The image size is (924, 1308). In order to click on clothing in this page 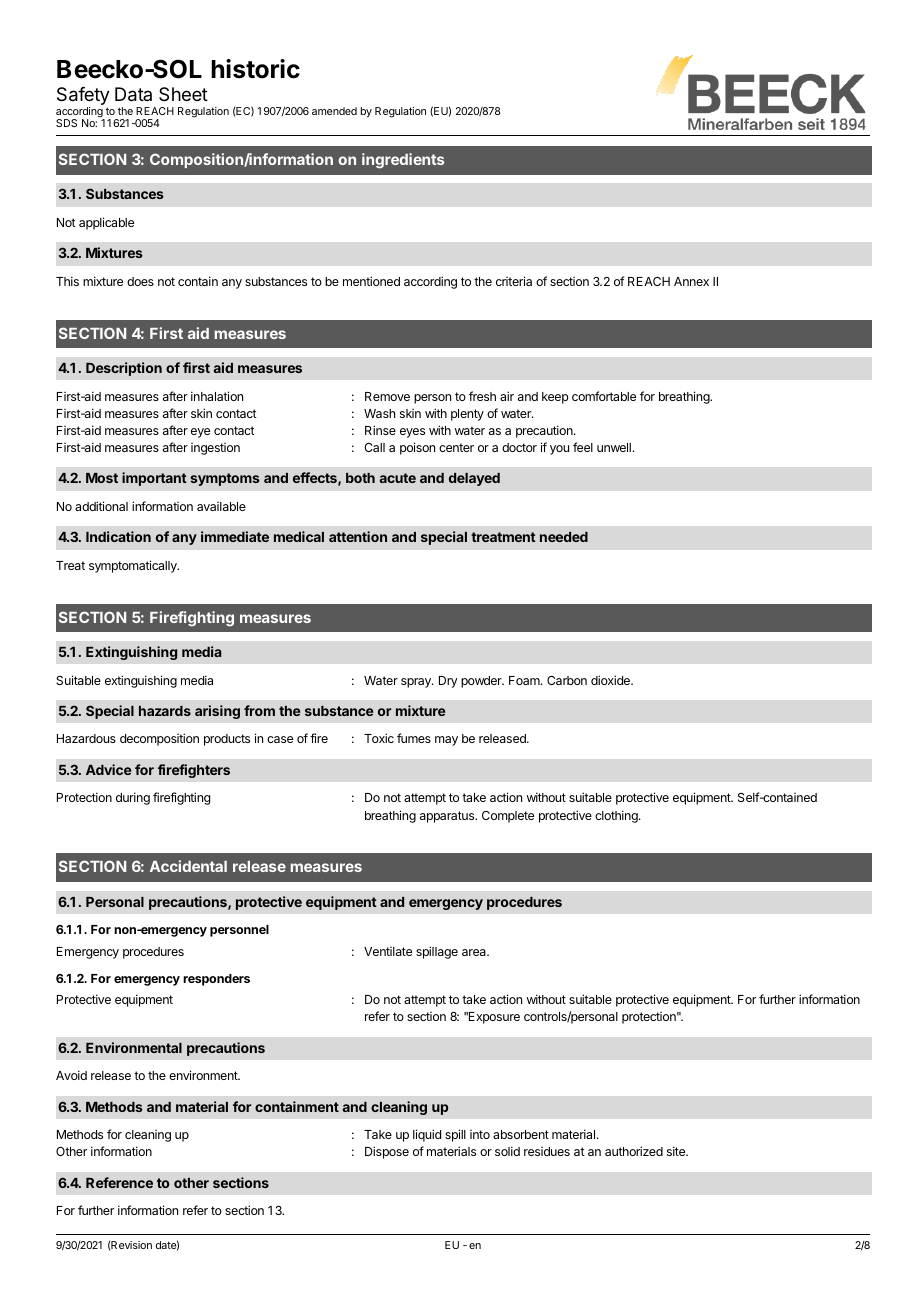, I will do `click(617, 816)`.
